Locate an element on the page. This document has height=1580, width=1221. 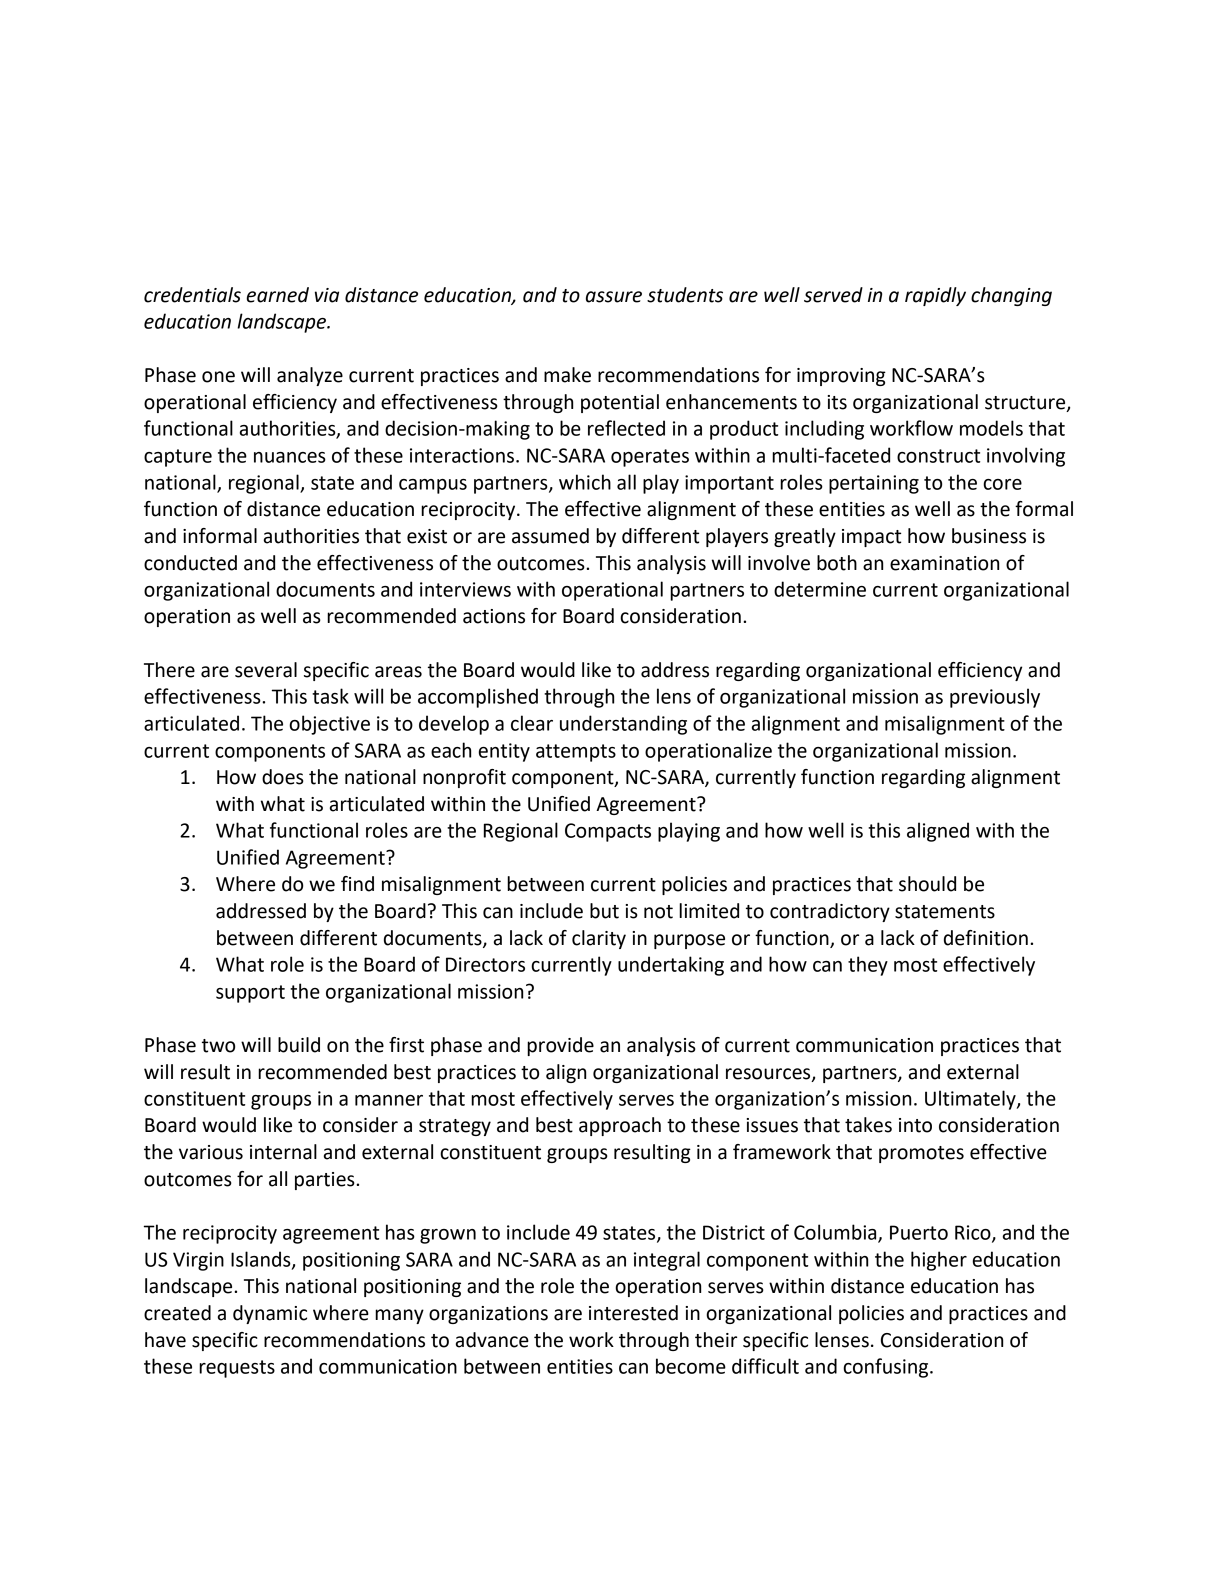
previously is located at coordinates (995, 698).
